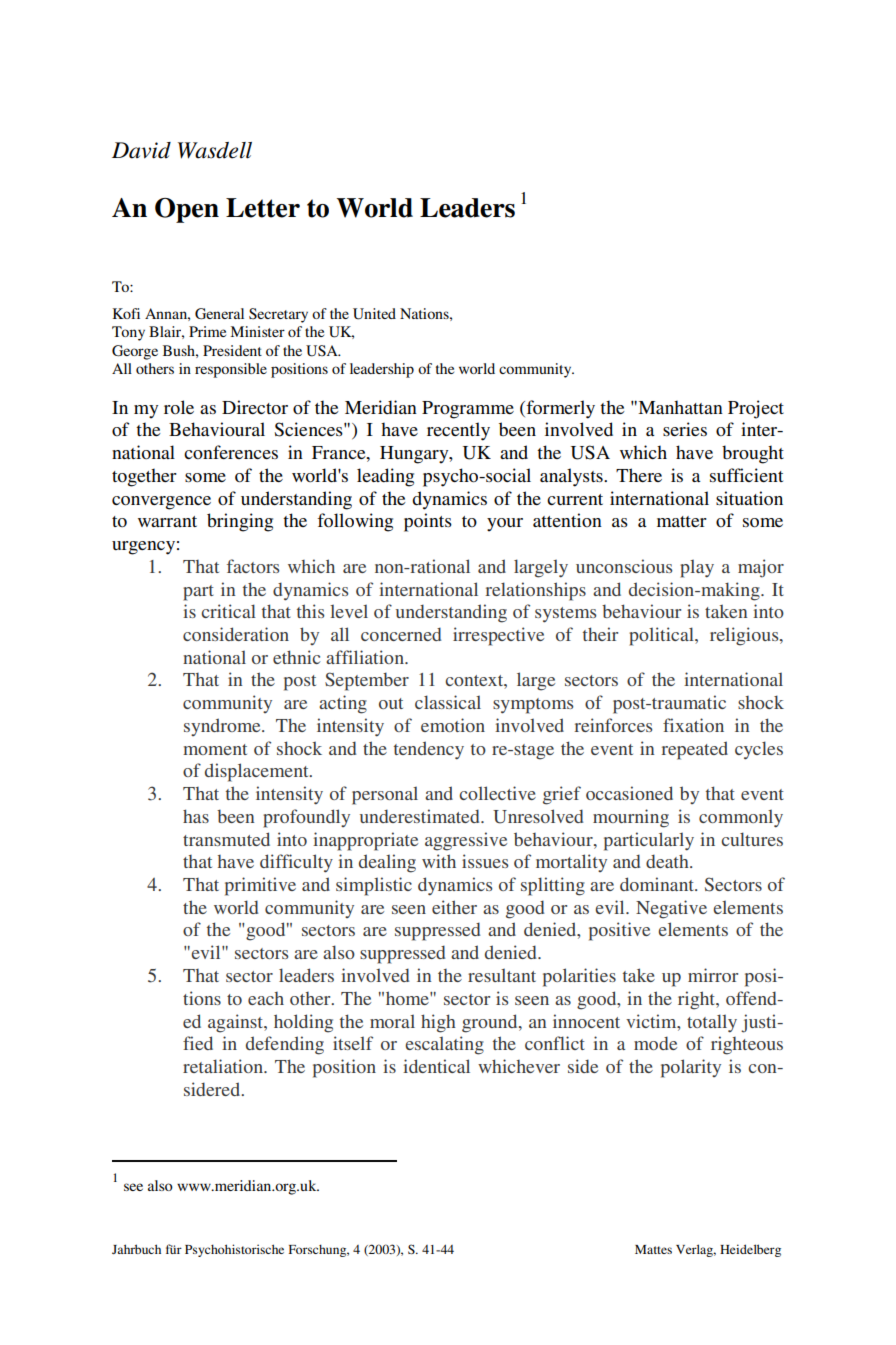  Describe the element at coordinates (436, 1066) in the document. I see `identical` at that location.
